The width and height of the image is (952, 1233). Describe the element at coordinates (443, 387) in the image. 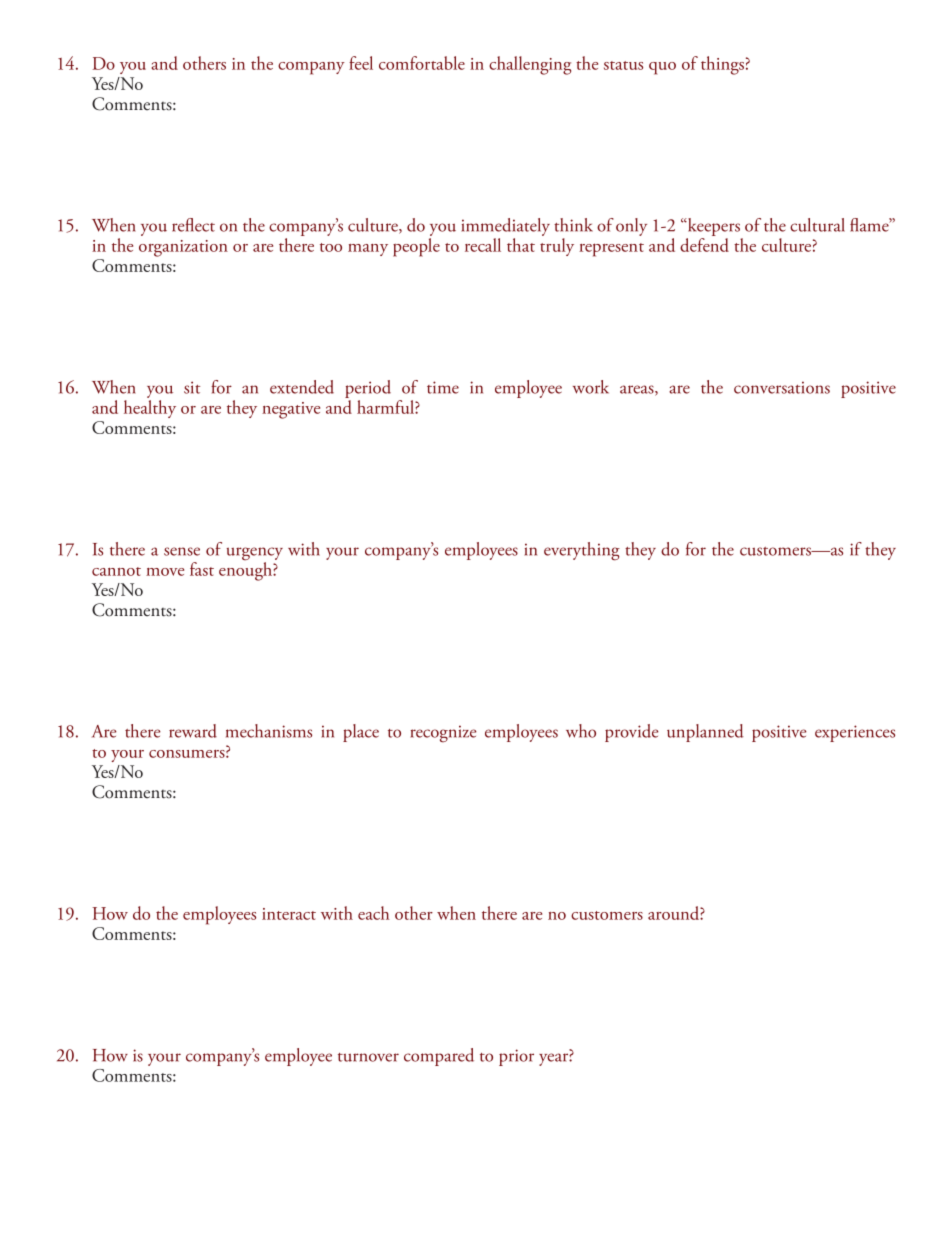

I see `time` at that location.
